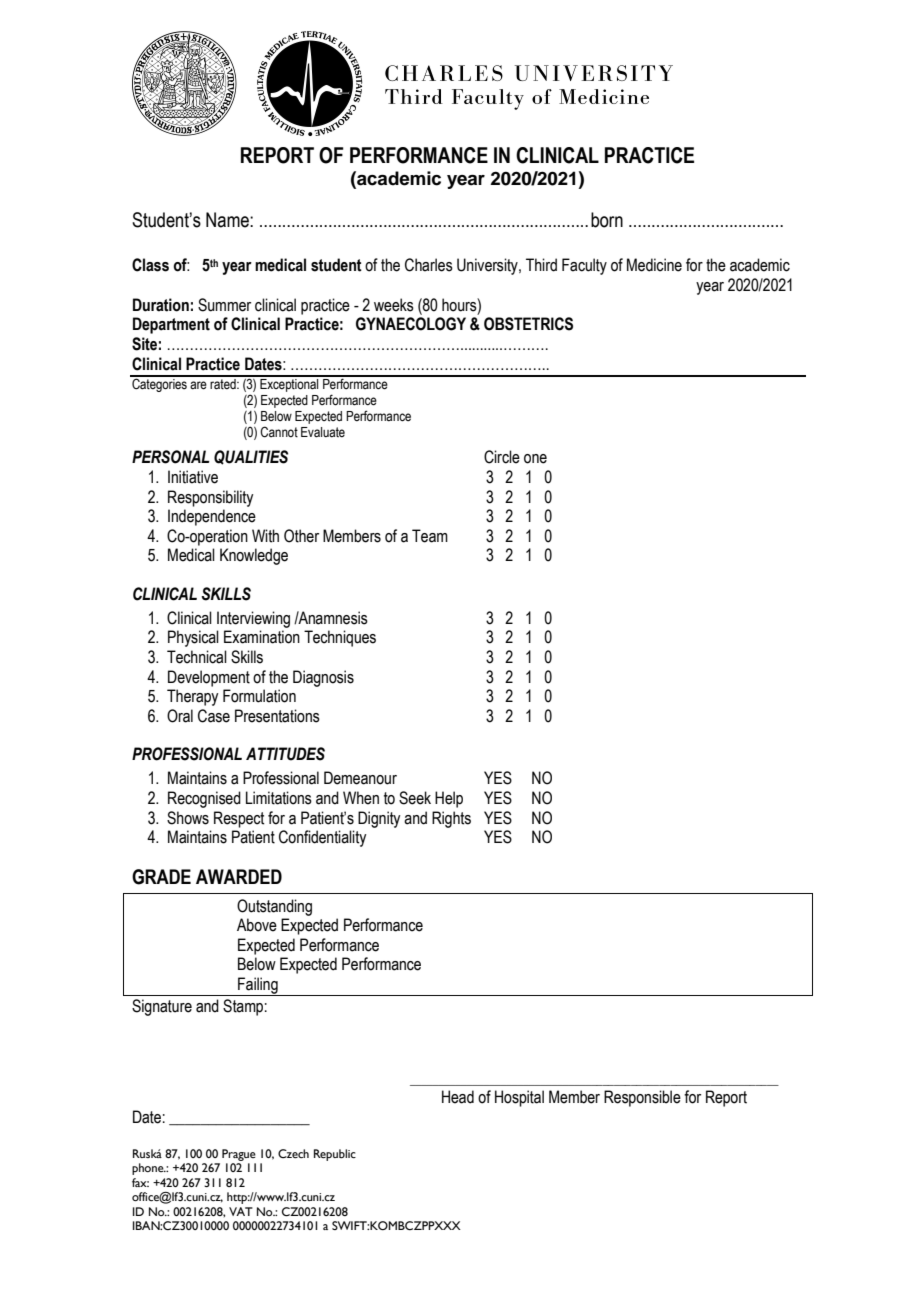  Describe the element at coordinates (379, 819) in the screenshot. I see `Dignity` at that location.
